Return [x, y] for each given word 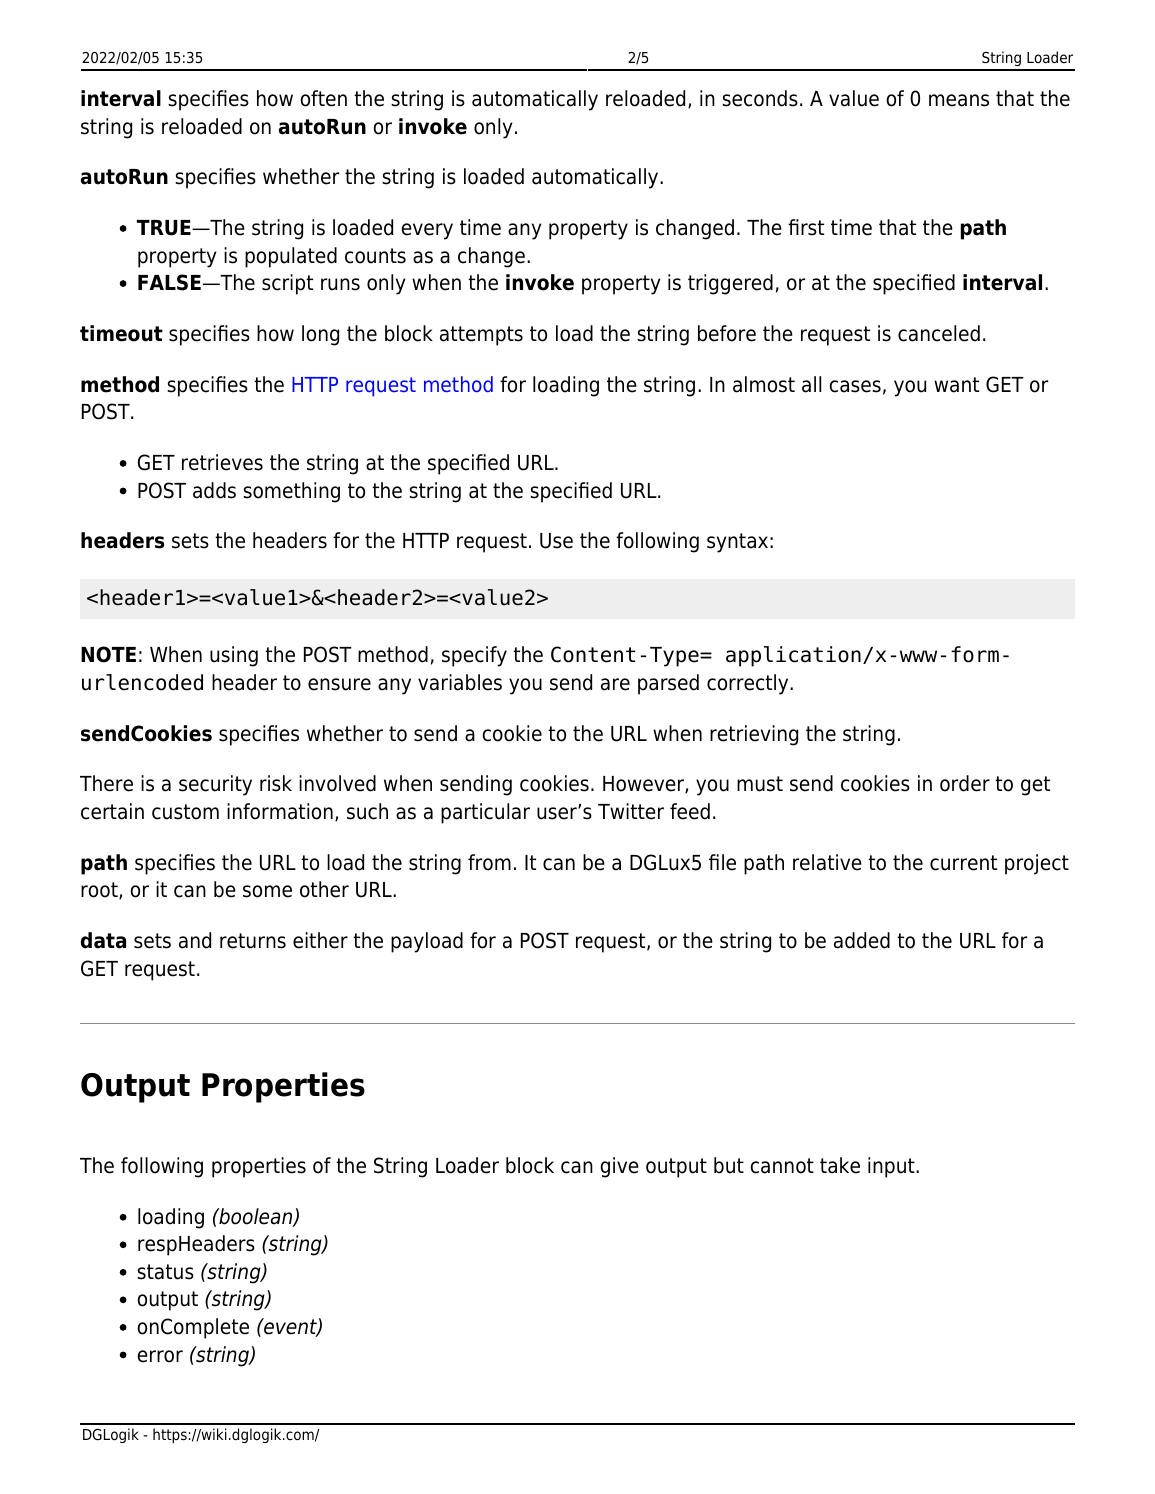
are [615, 684]
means [959, 100]
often [323, 98]
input [892, 1167]
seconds [760, 98]
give [619, 1167]
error [160, 1356]
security [215, 785]
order [965, 783]
